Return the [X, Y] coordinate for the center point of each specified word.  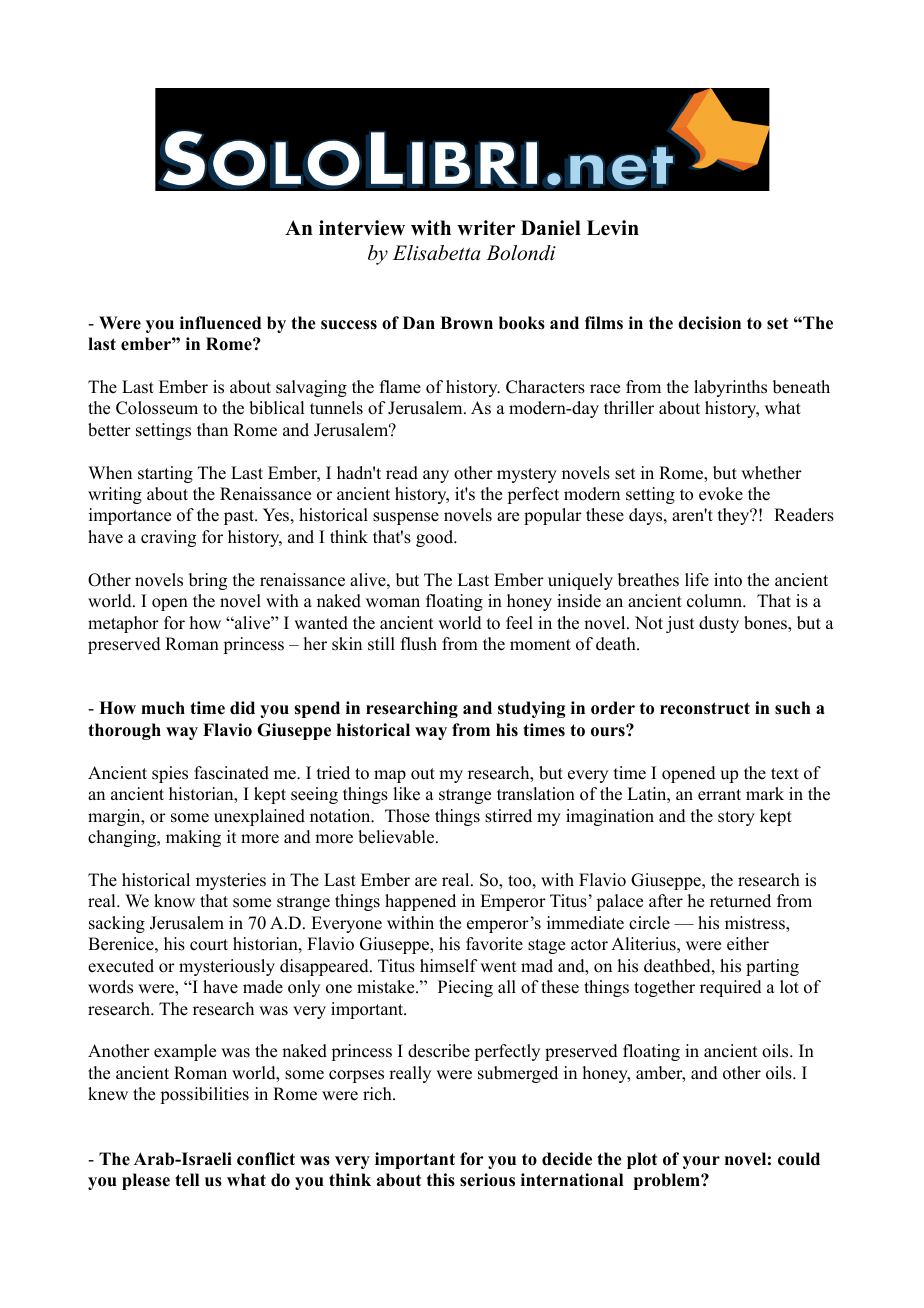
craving [168, 538]
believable [397, 837]
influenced [220, 323]
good [436, 538]
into [728, 580]
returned [740, 901]
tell [187, 1180]
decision [709, 323]
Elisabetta [437, 253]
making [193, 838]
